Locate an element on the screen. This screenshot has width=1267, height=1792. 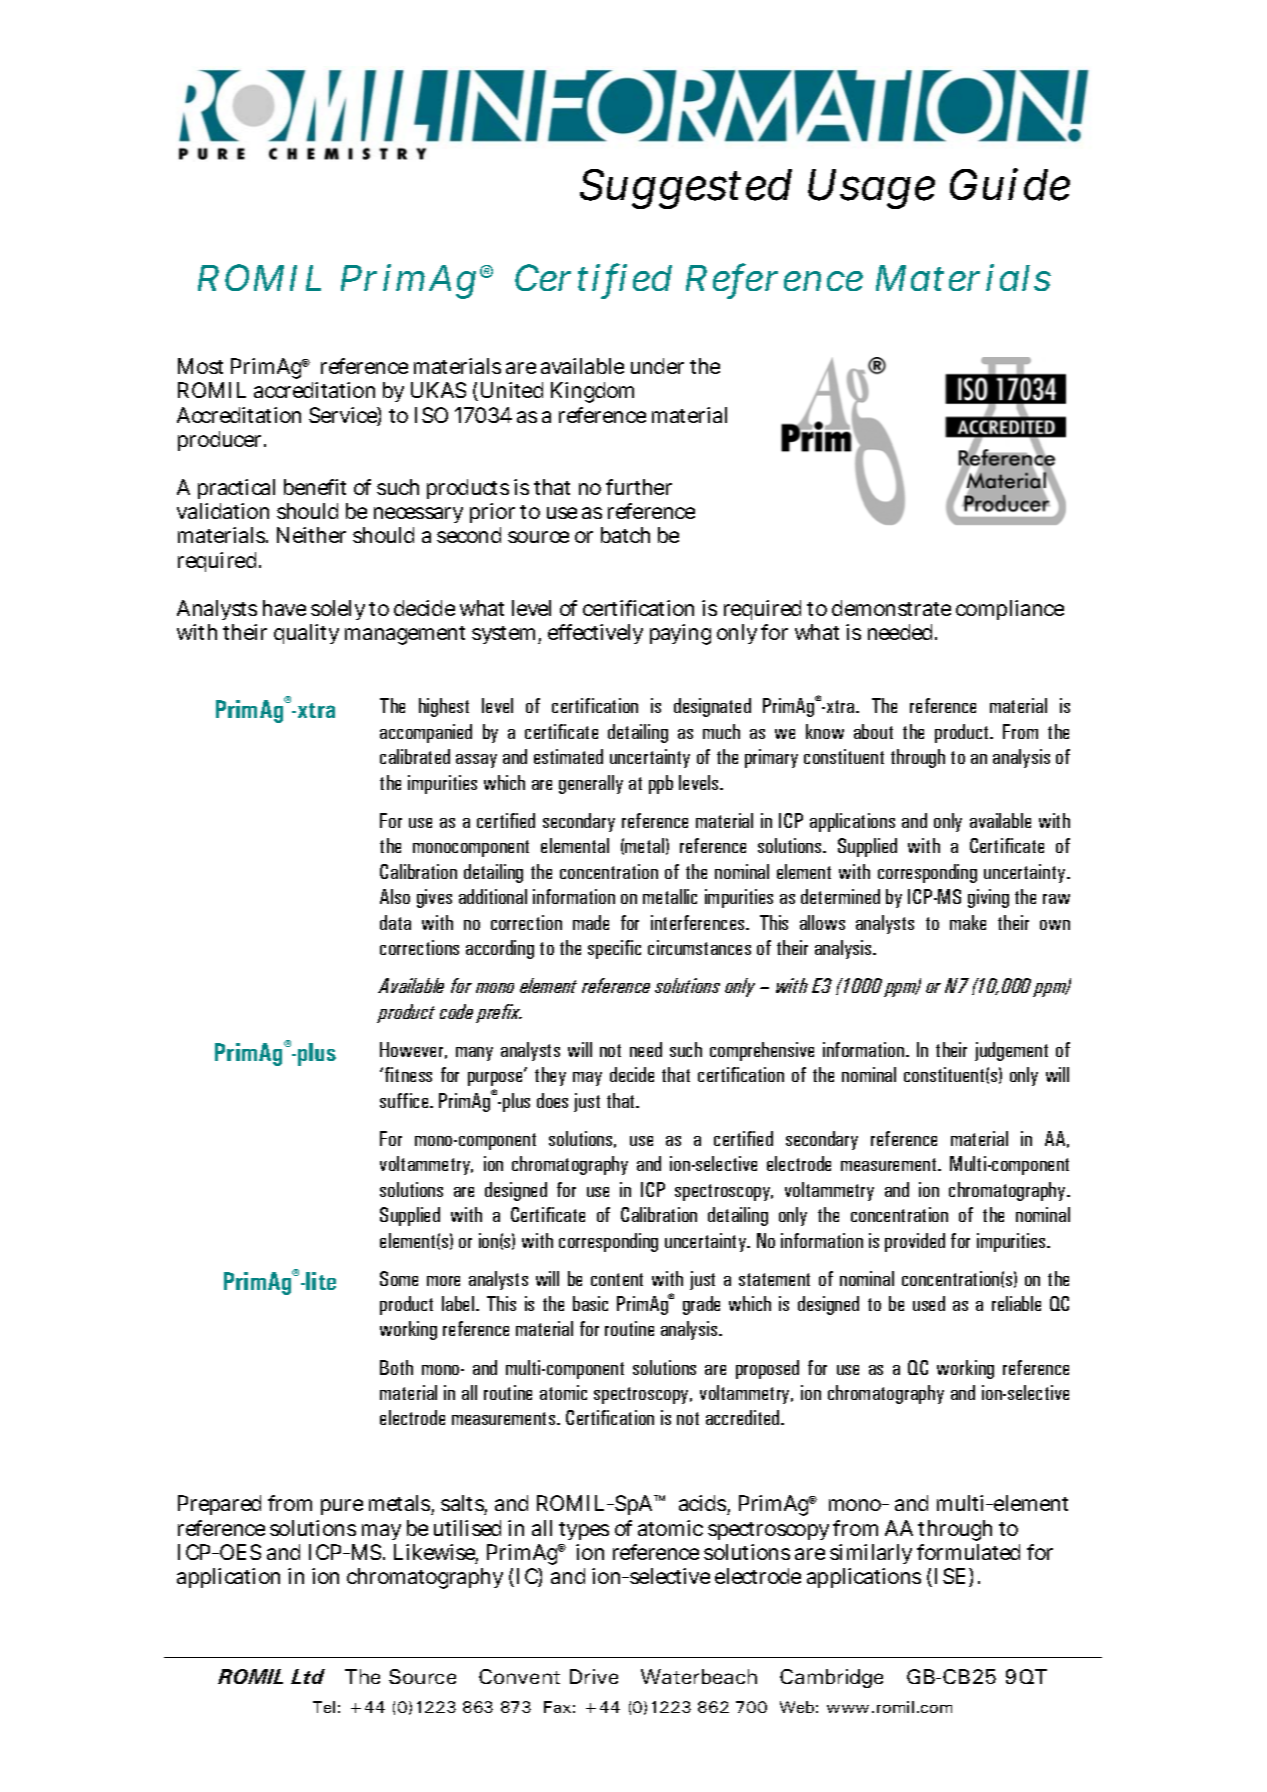
lite is located at coordinates (321, 1281).
